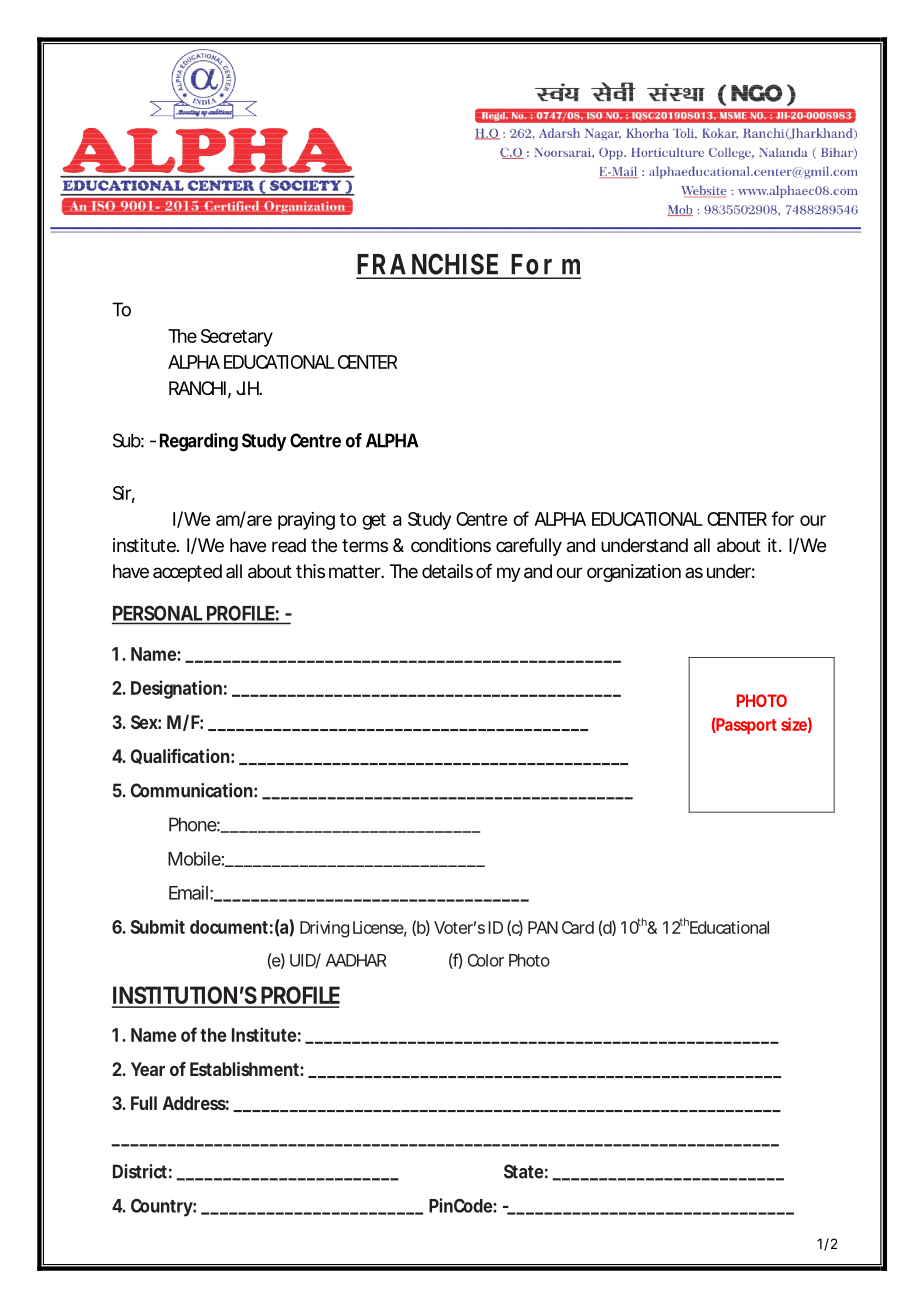 This screenshot has height=1308, width=924. Describe the element at coordinates (140, 1171) in the screenshot. I see `District` at that location.
